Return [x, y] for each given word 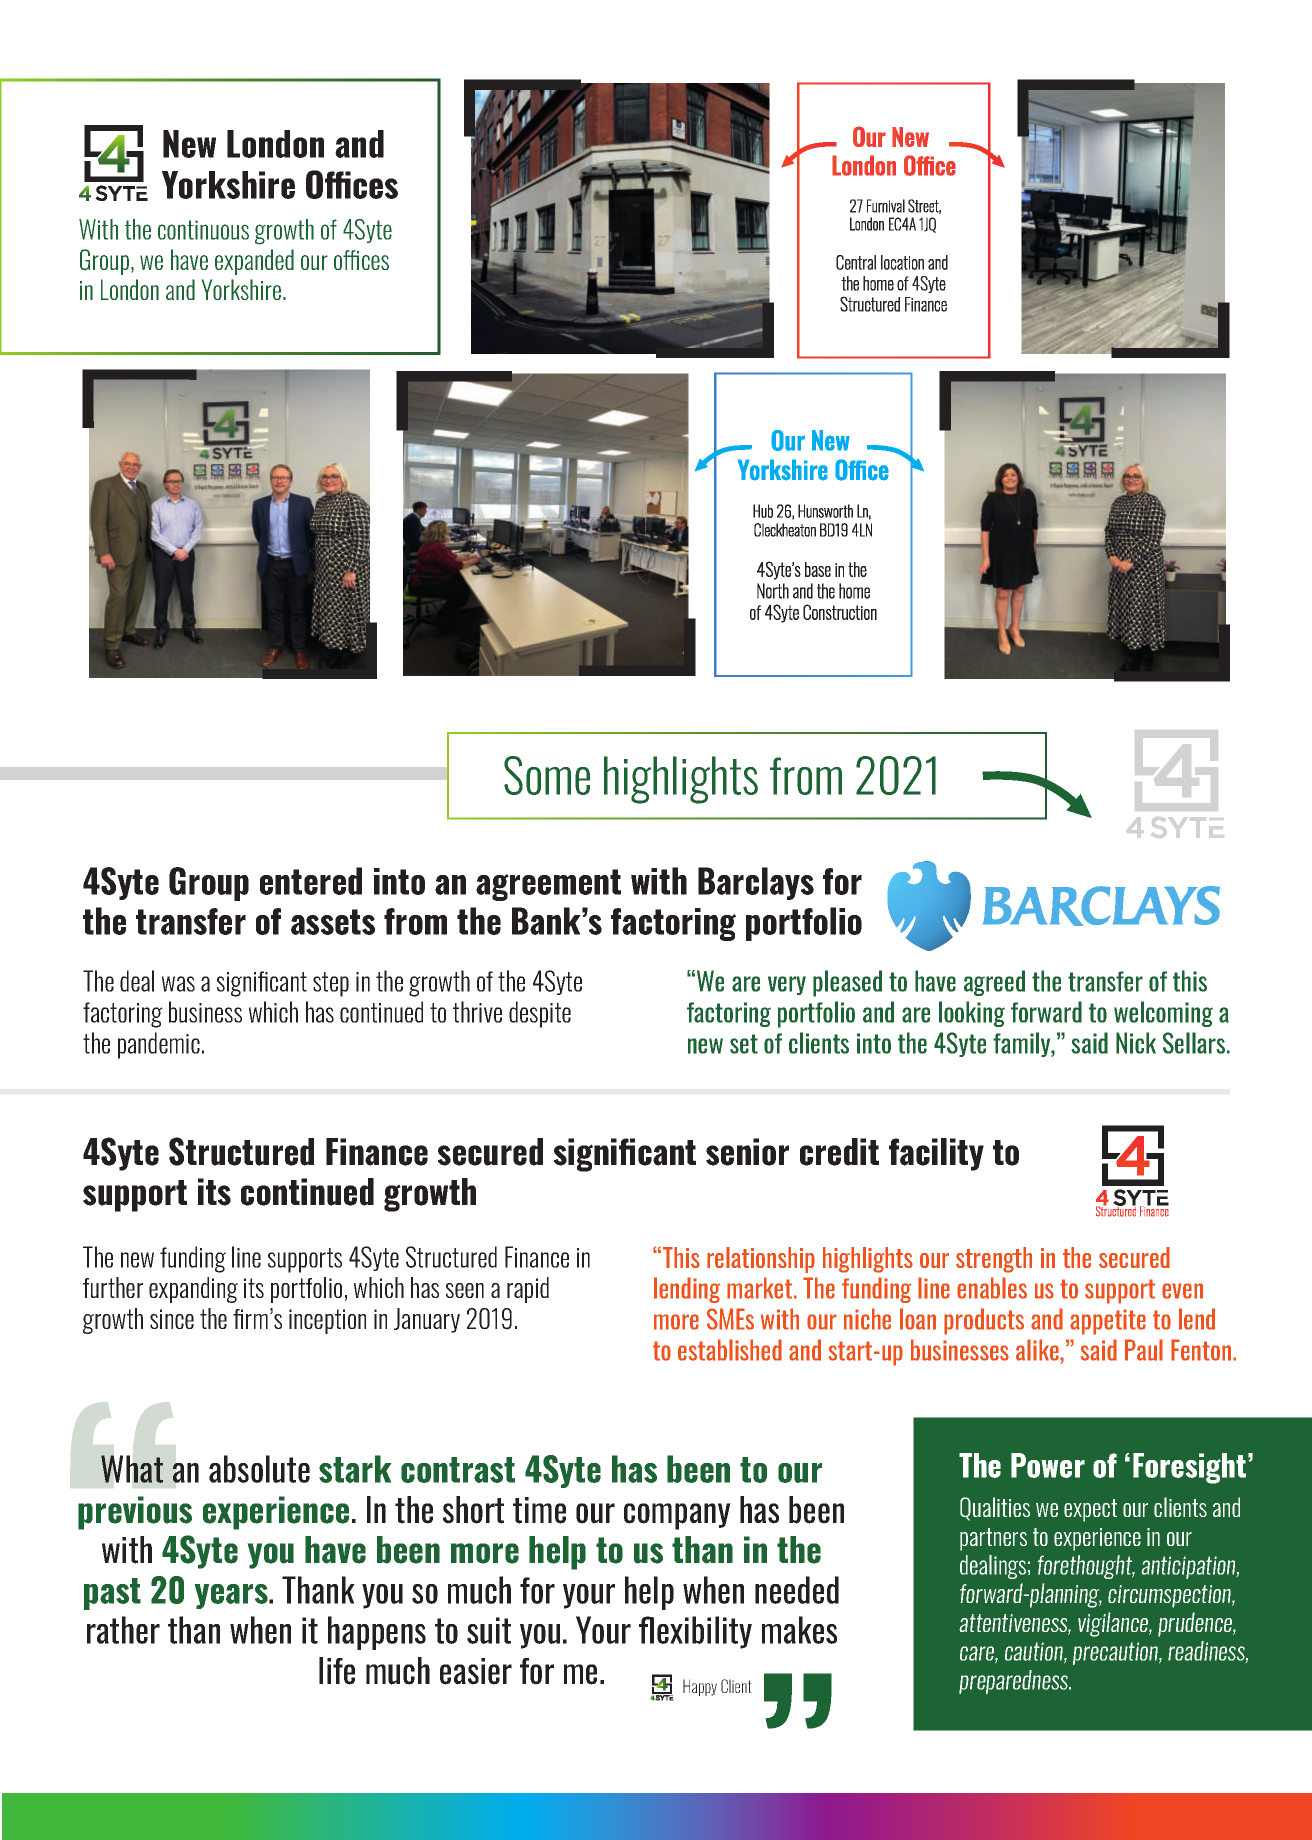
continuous [203, 230]
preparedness [1014, 1682]
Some [547, 775]
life [337, 1671]
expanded [254, 262]
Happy [700, 1687]
